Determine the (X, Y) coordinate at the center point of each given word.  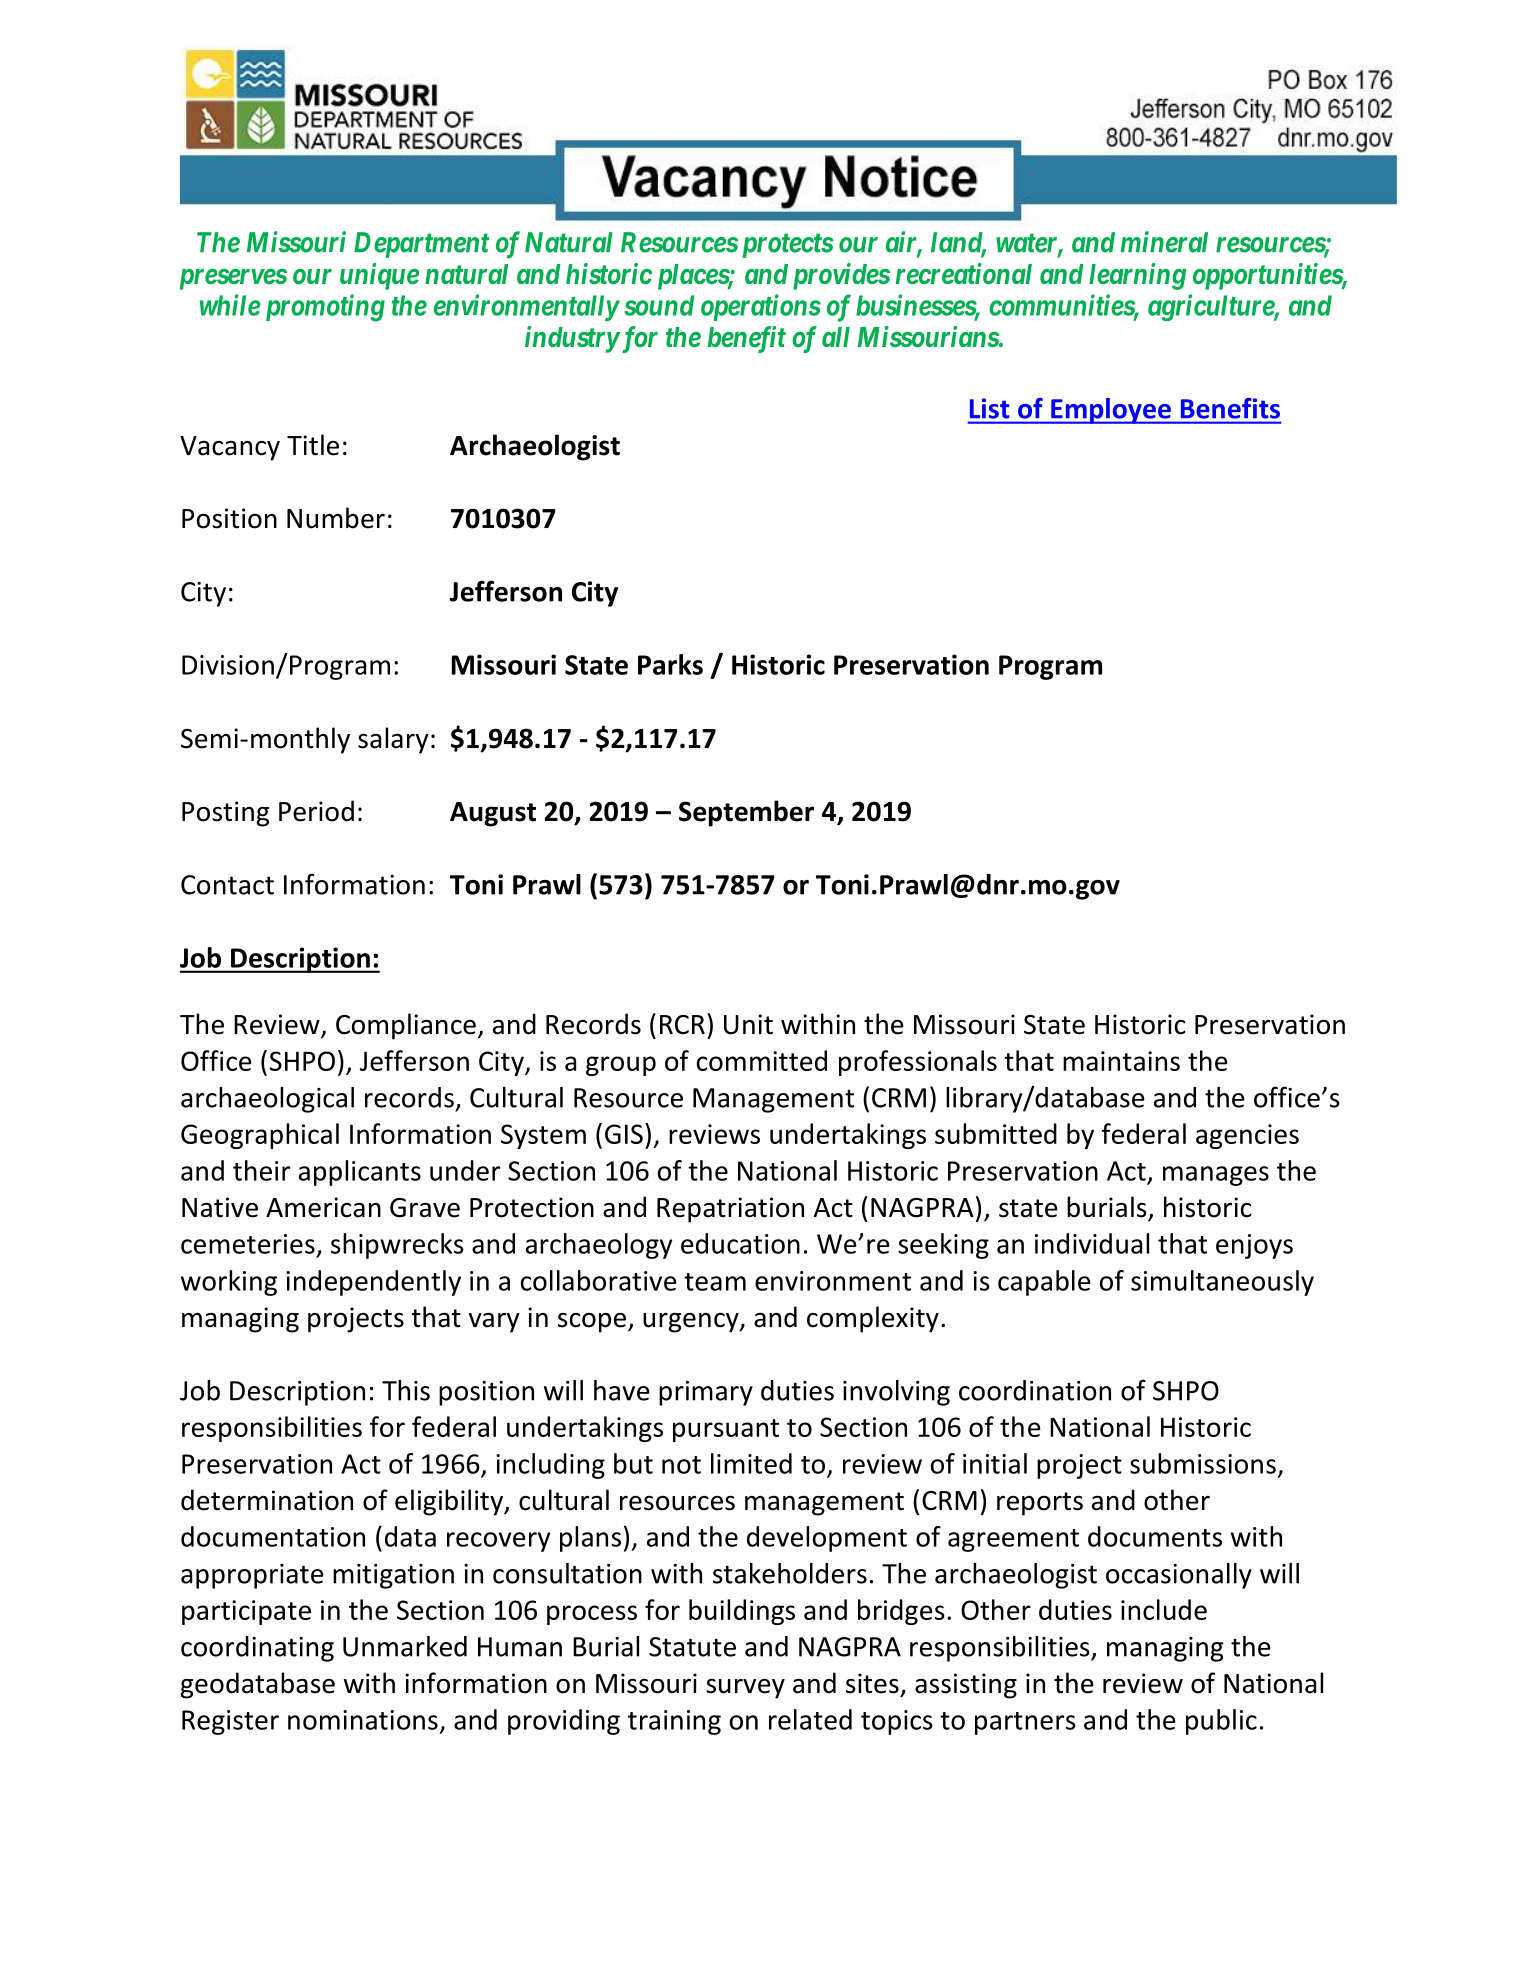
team (715, 1282)
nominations (363, 1720)
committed (762, 1060)
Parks (670, 664)
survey (745, 1689)
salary (393, 740)
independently (373, 1283)
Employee (1111, 411)
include (1164, 1609)
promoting (325, 308)
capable (1044, 1283)
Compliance (406, 1026)
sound (659, 305)
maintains (1121, 1061)
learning (1137, 276)
